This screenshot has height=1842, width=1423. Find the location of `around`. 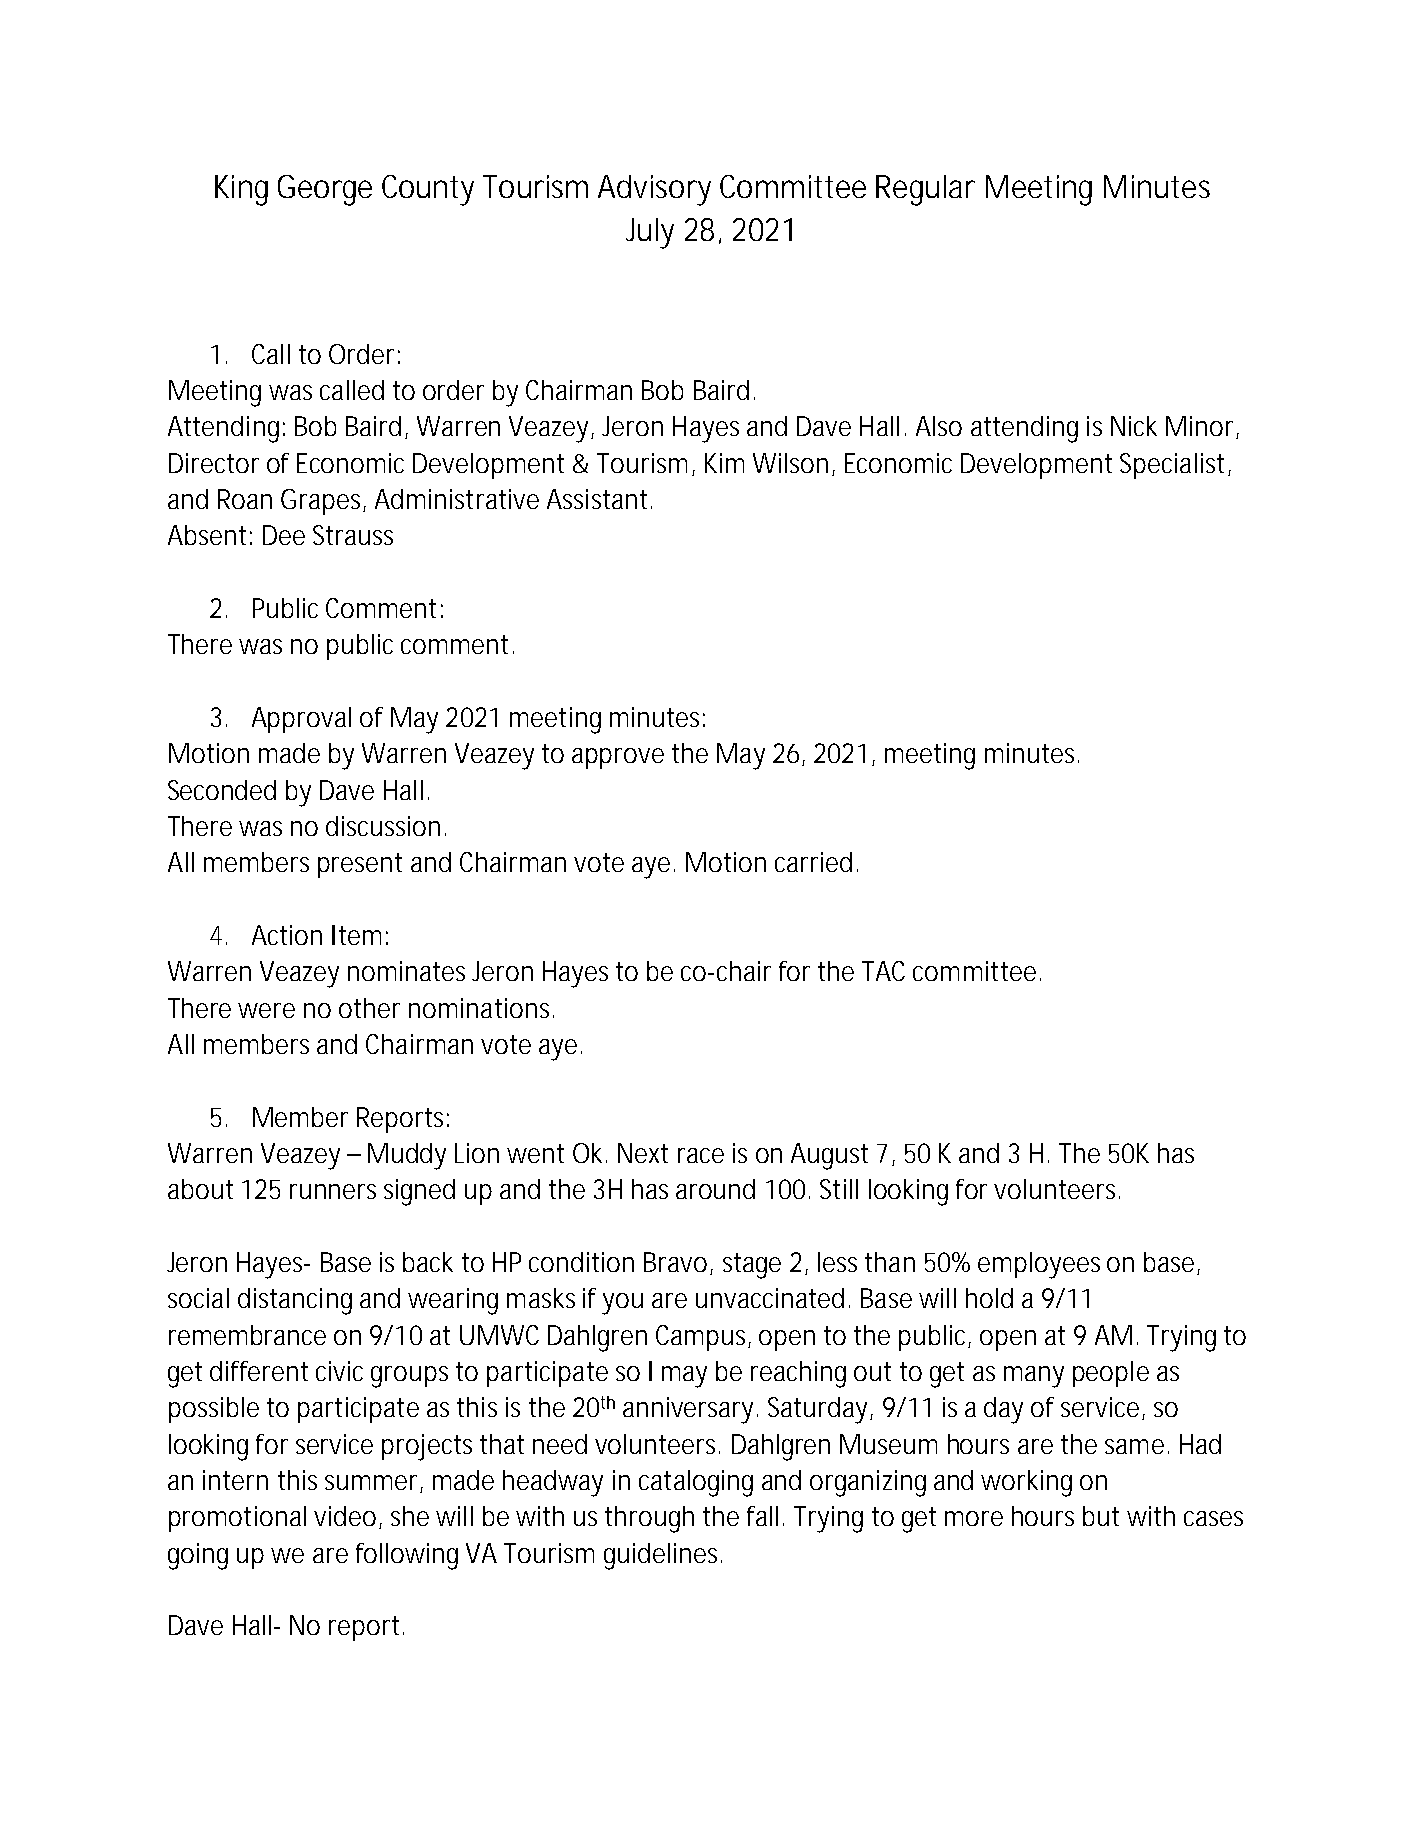

around is located at coordinates (715, 1189).
